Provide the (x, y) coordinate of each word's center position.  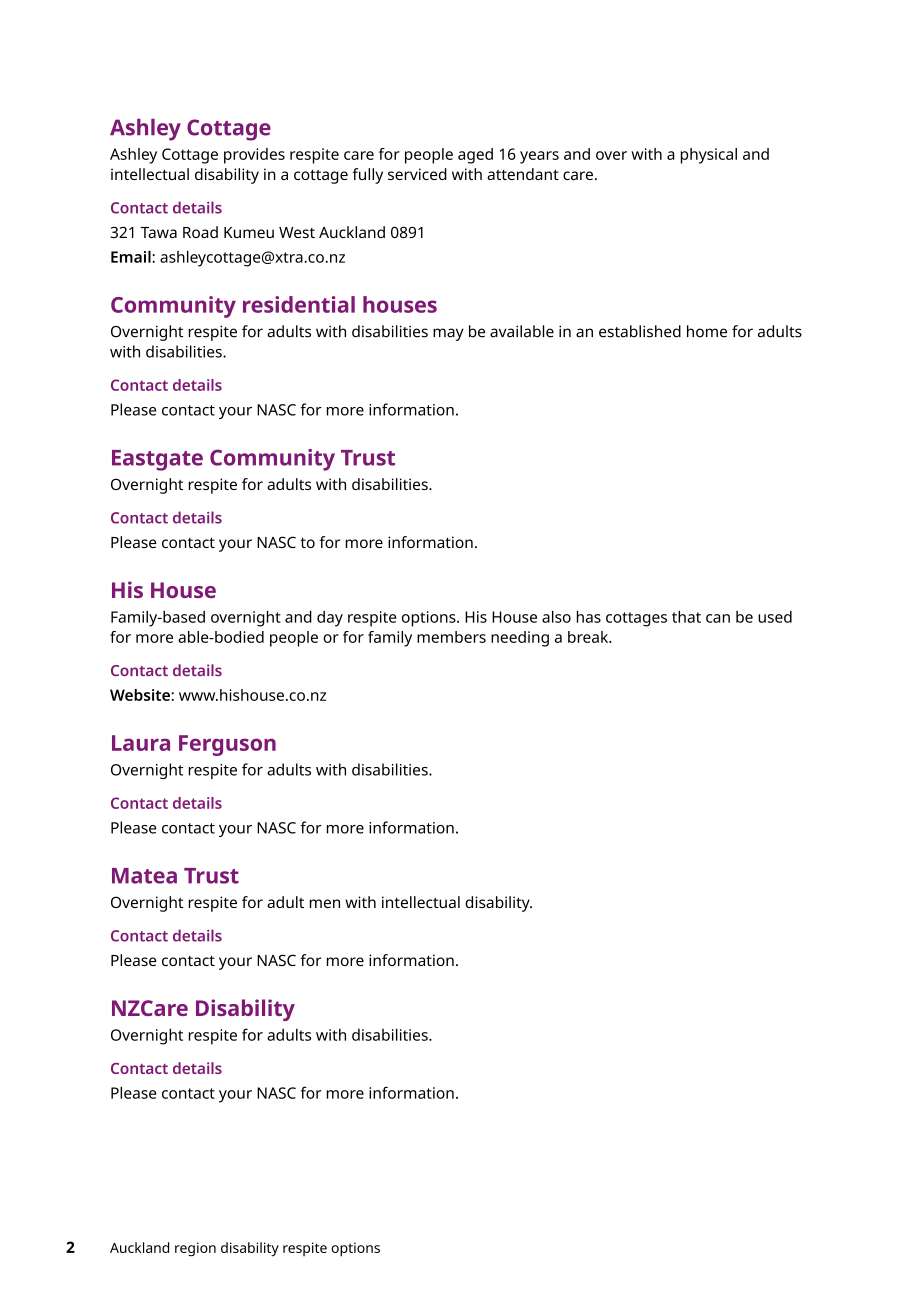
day (330, 619)
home (707, 331)
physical (709, 156)
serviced (417, 174)
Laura (141, 743)
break (589, 637)
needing (520, 639)
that (686, 617)
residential (299, 304)
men (325, 903)
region (195, 1249)
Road (200, 232)
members (451, 637)
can (718, 618)
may (448, 334)
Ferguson (227, 745)
